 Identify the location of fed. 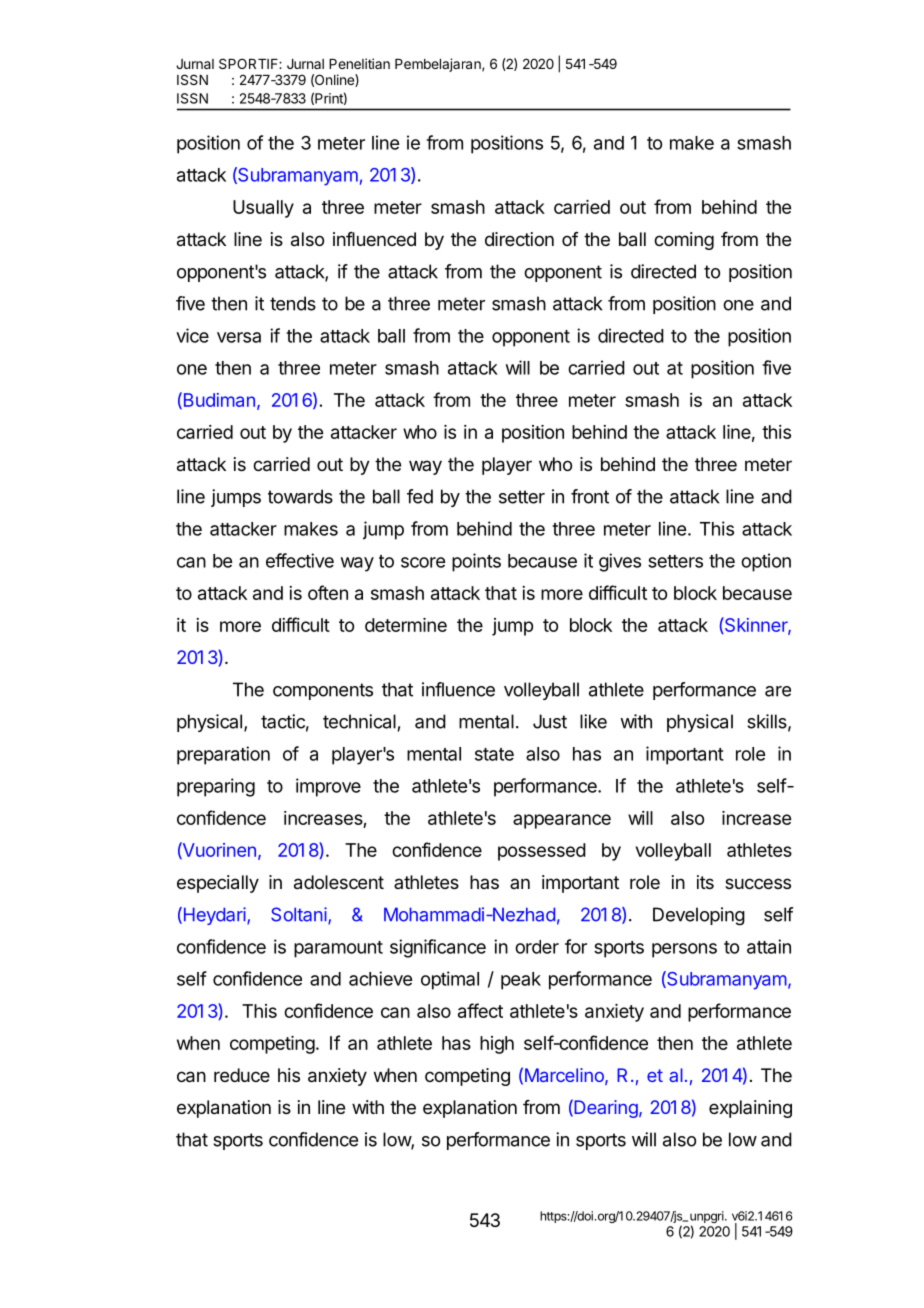
(420, 496).
